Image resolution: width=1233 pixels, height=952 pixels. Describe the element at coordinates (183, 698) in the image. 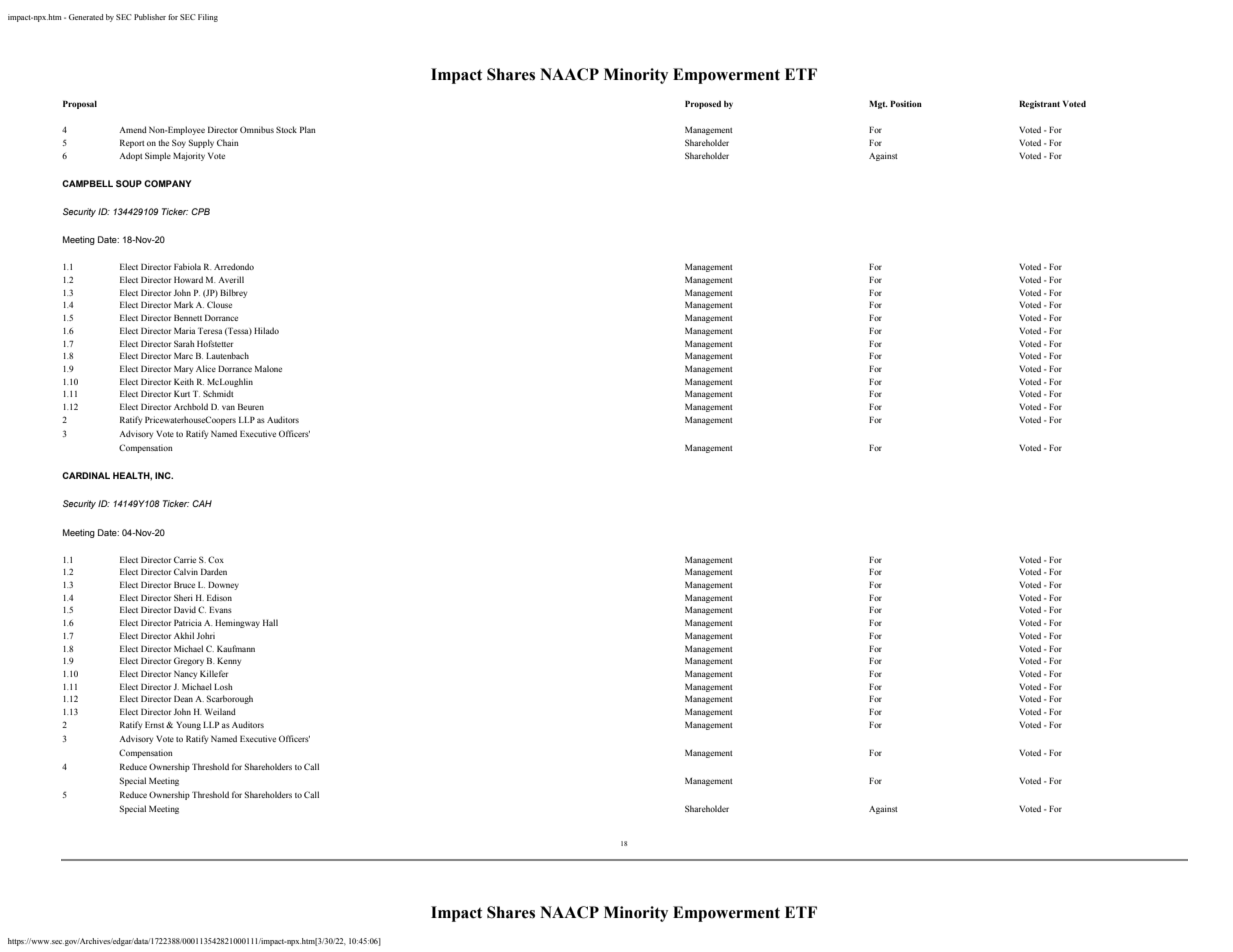

I see `Dean` at that location.
